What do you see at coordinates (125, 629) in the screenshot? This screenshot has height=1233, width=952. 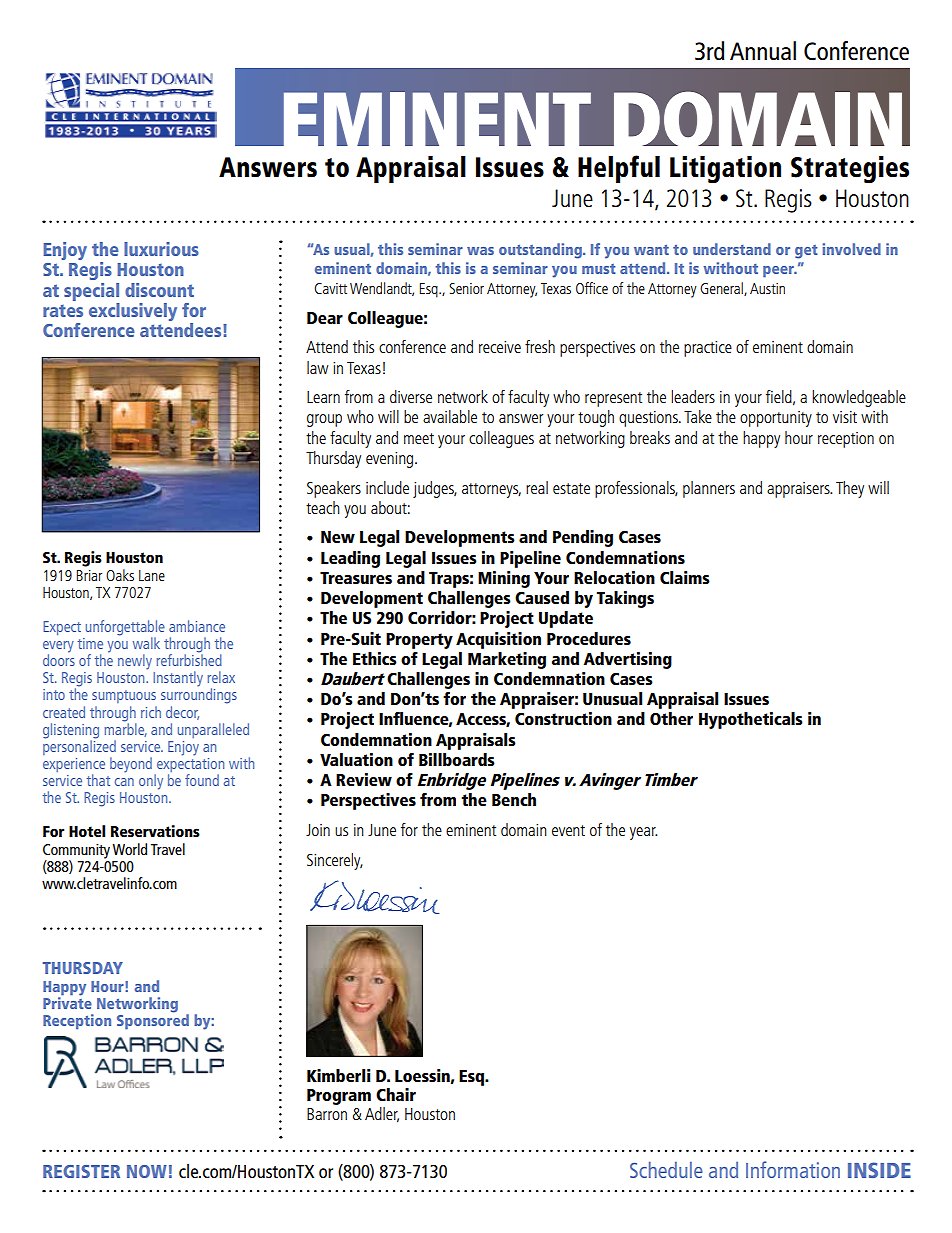 I see `unforgettable` at bounding box center [125, 629].
